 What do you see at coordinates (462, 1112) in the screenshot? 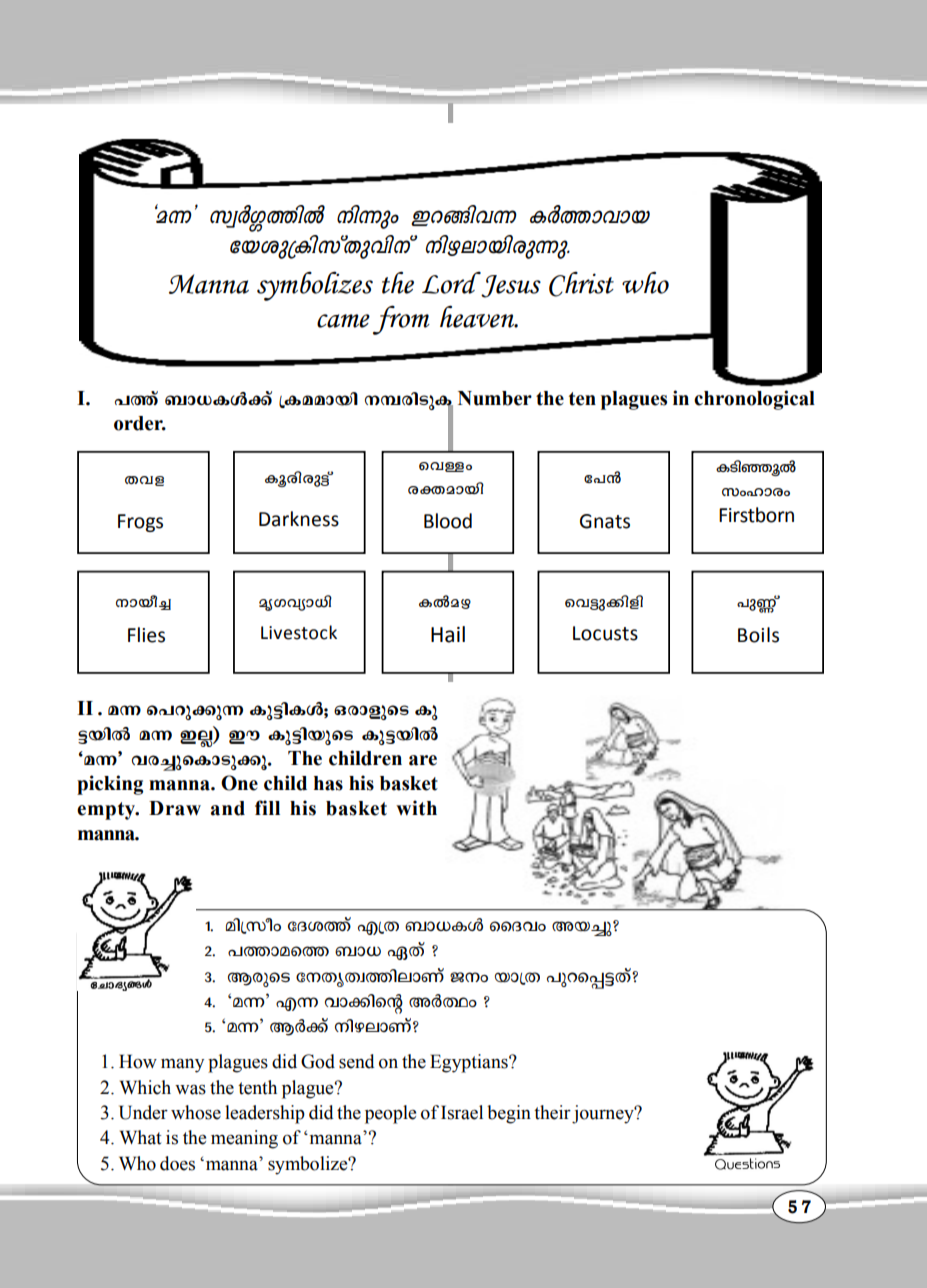
I see `Israel` at bounding box center [462, 1112].
